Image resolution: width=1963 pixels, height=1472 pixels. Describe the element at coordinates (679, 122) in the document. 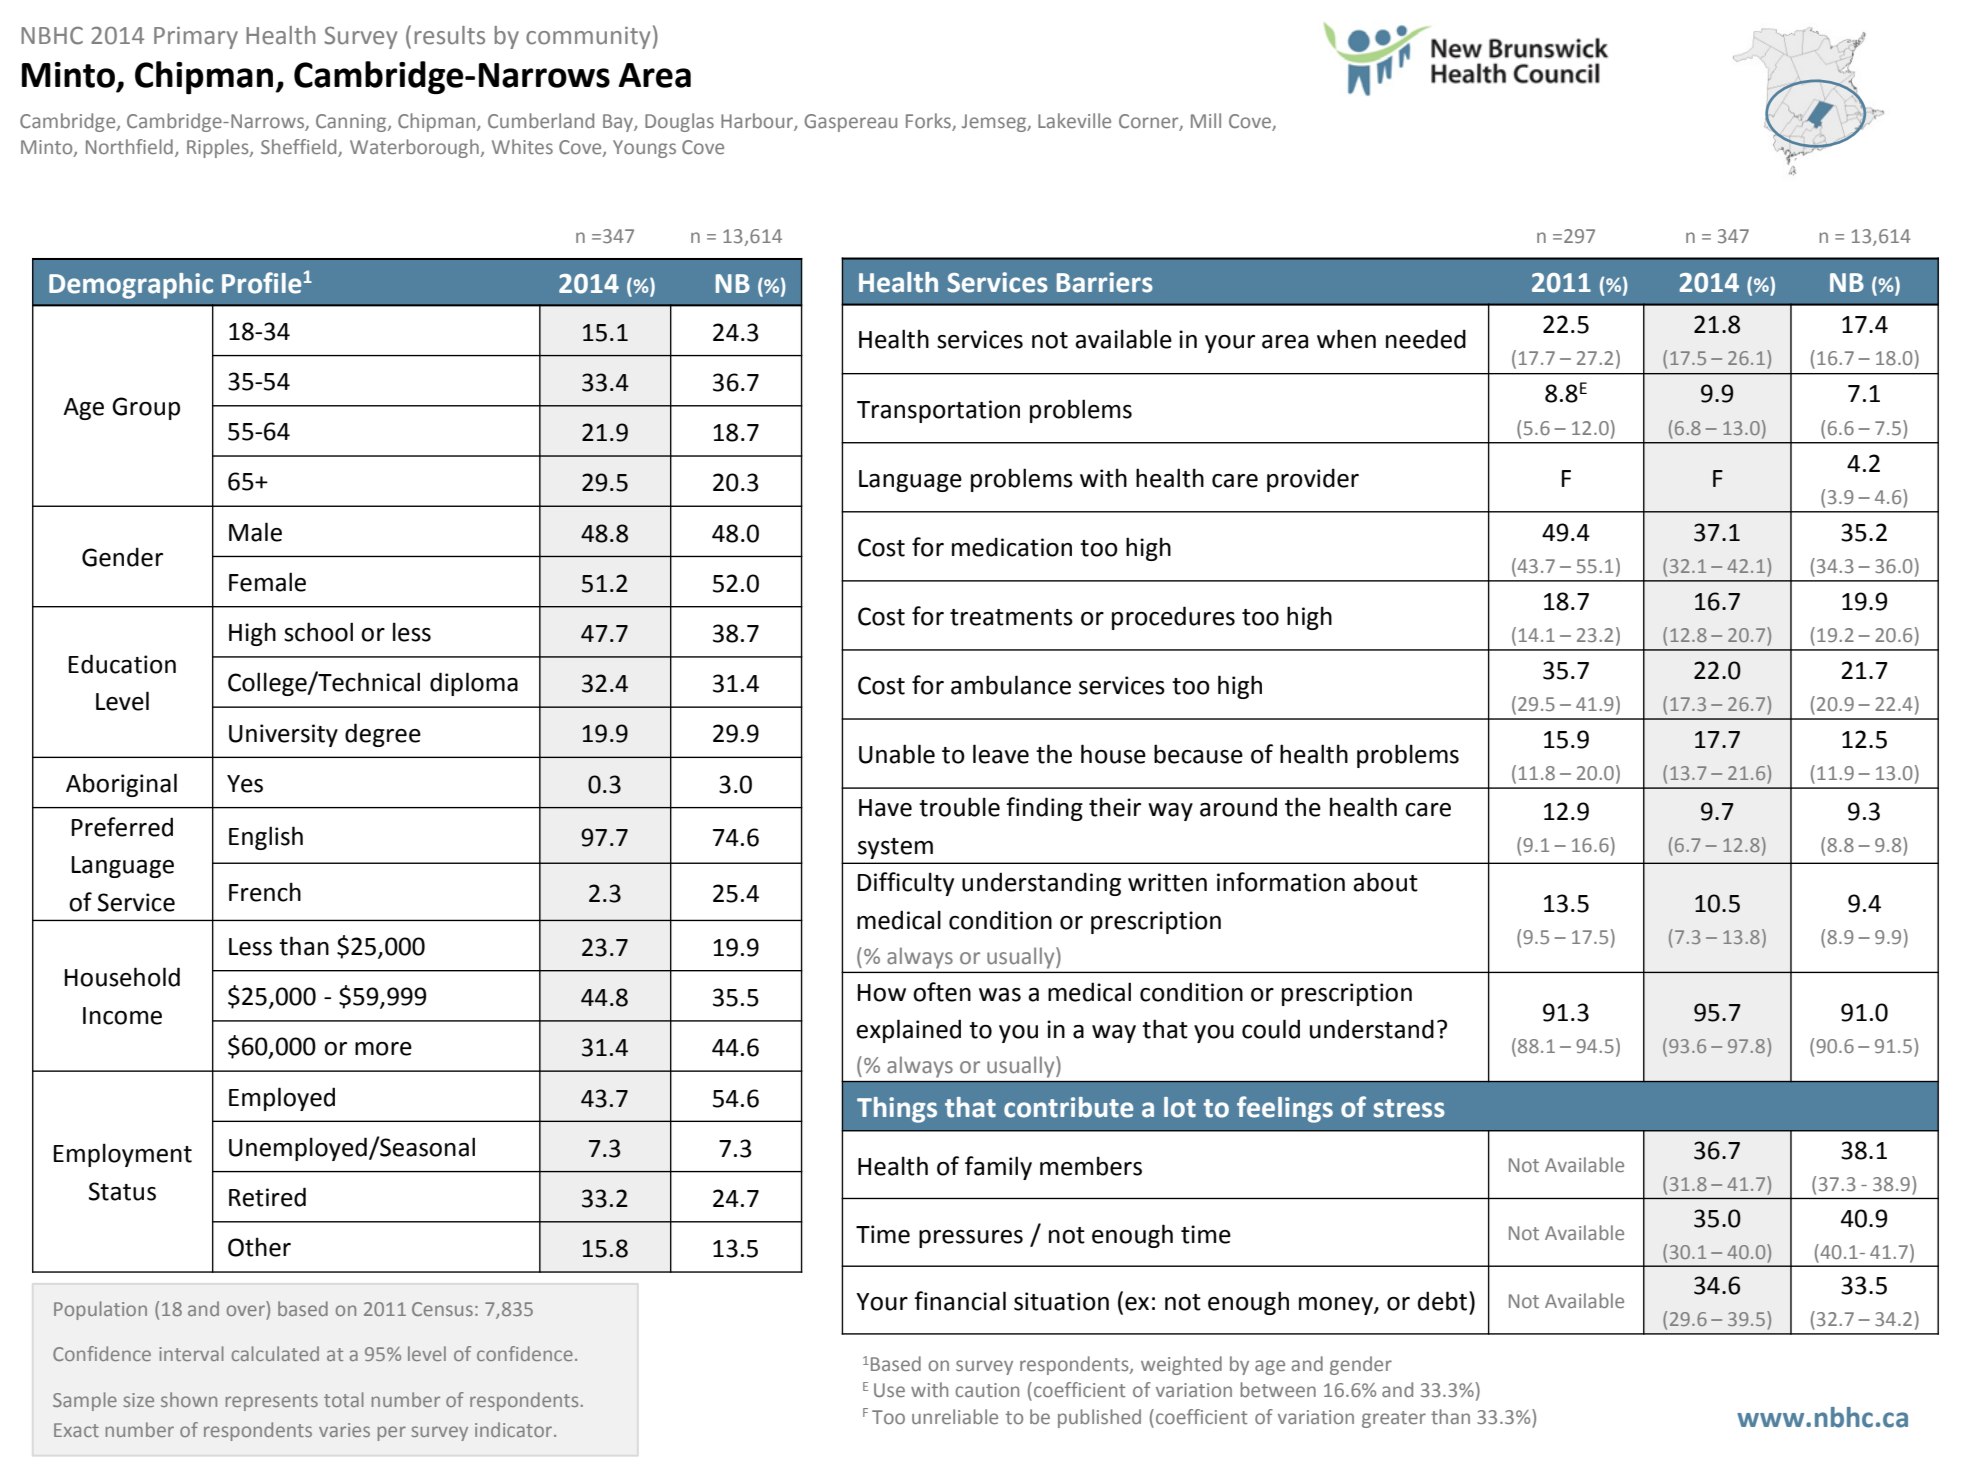

I see `Douglas` at that location.
